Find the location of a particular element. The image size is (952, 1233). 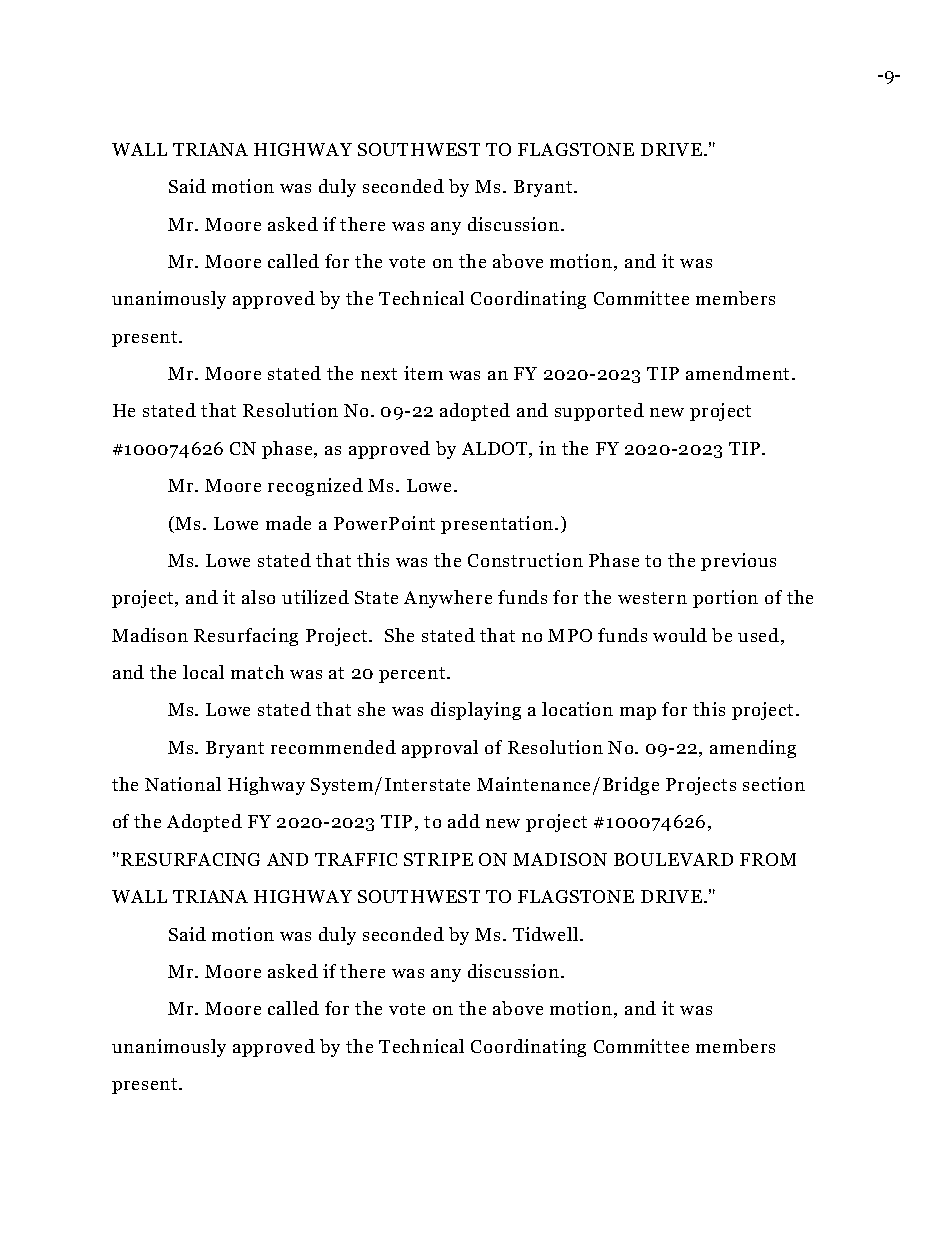

next is located at coordinates (379, 374).
